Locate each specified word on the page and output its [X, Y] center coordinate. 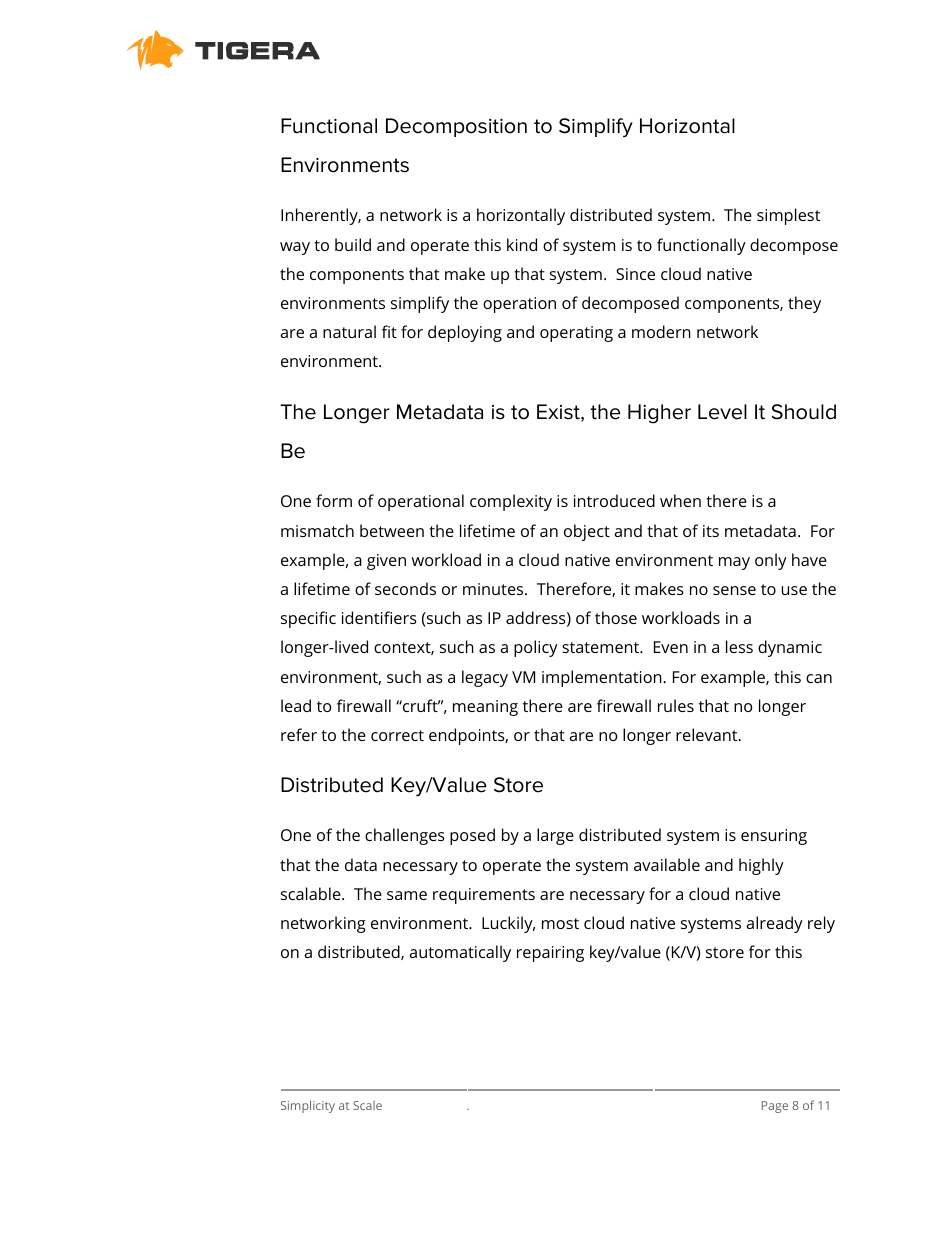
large [555, 836]
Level [722, 412]
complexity [511, 502]
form [334, 500]
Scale [367, 1105]
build [353, 244]
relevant [707, 734]
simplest [788, 216]
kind [522, 244]
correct [397, 735]
